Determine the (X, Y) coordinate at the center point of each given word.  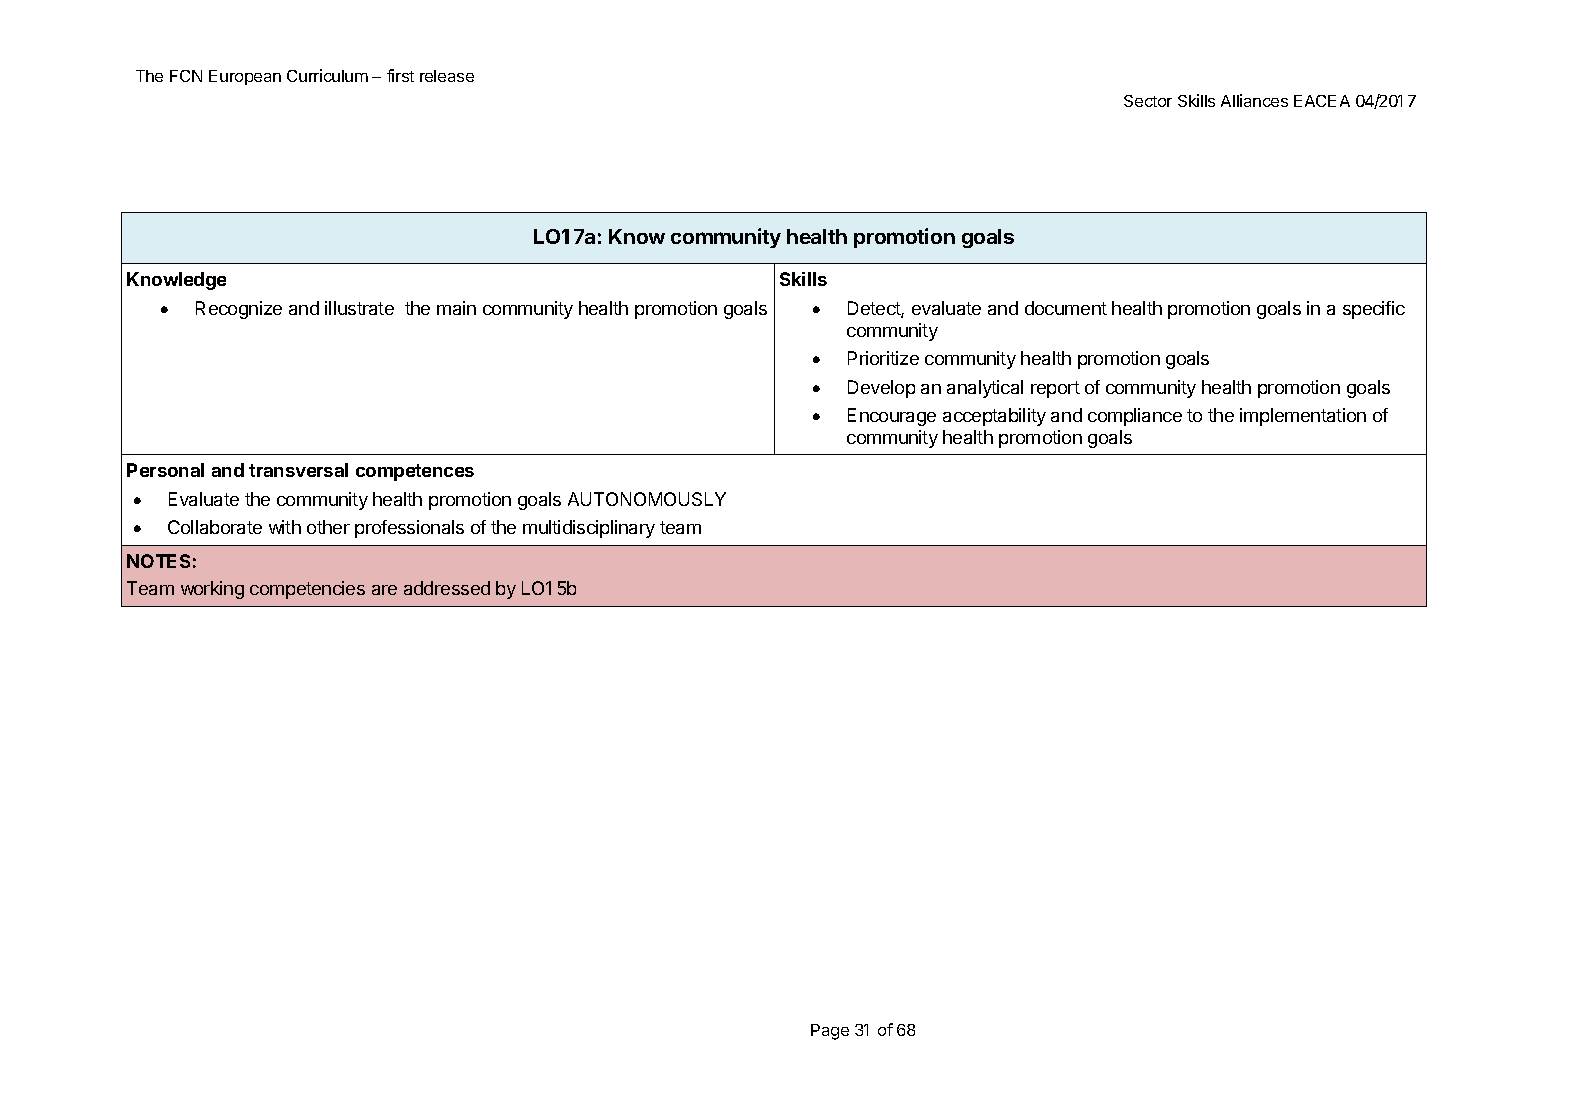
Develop (881, 389)
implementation (1303, 417)
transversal (298, 470)
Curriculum (327, 75)
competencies (307, 590)
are (384, 590)
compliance (1135, 417)
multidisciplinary (589, 529)
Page (830, 1032)
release (447, 76)
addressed (447, 588)
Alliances (1254, 100)
